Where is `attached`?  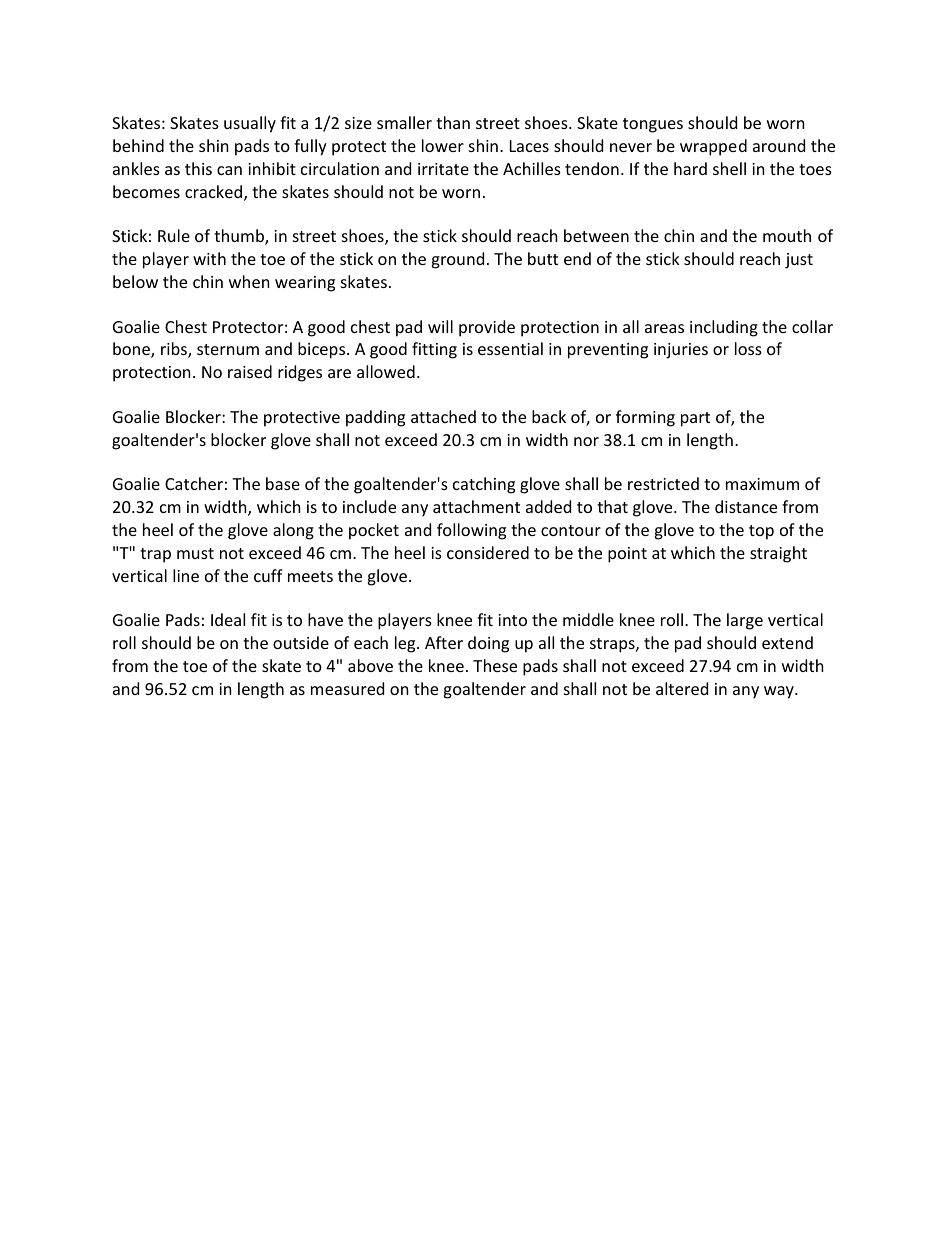
attached is located at coordinates (443, 416).
